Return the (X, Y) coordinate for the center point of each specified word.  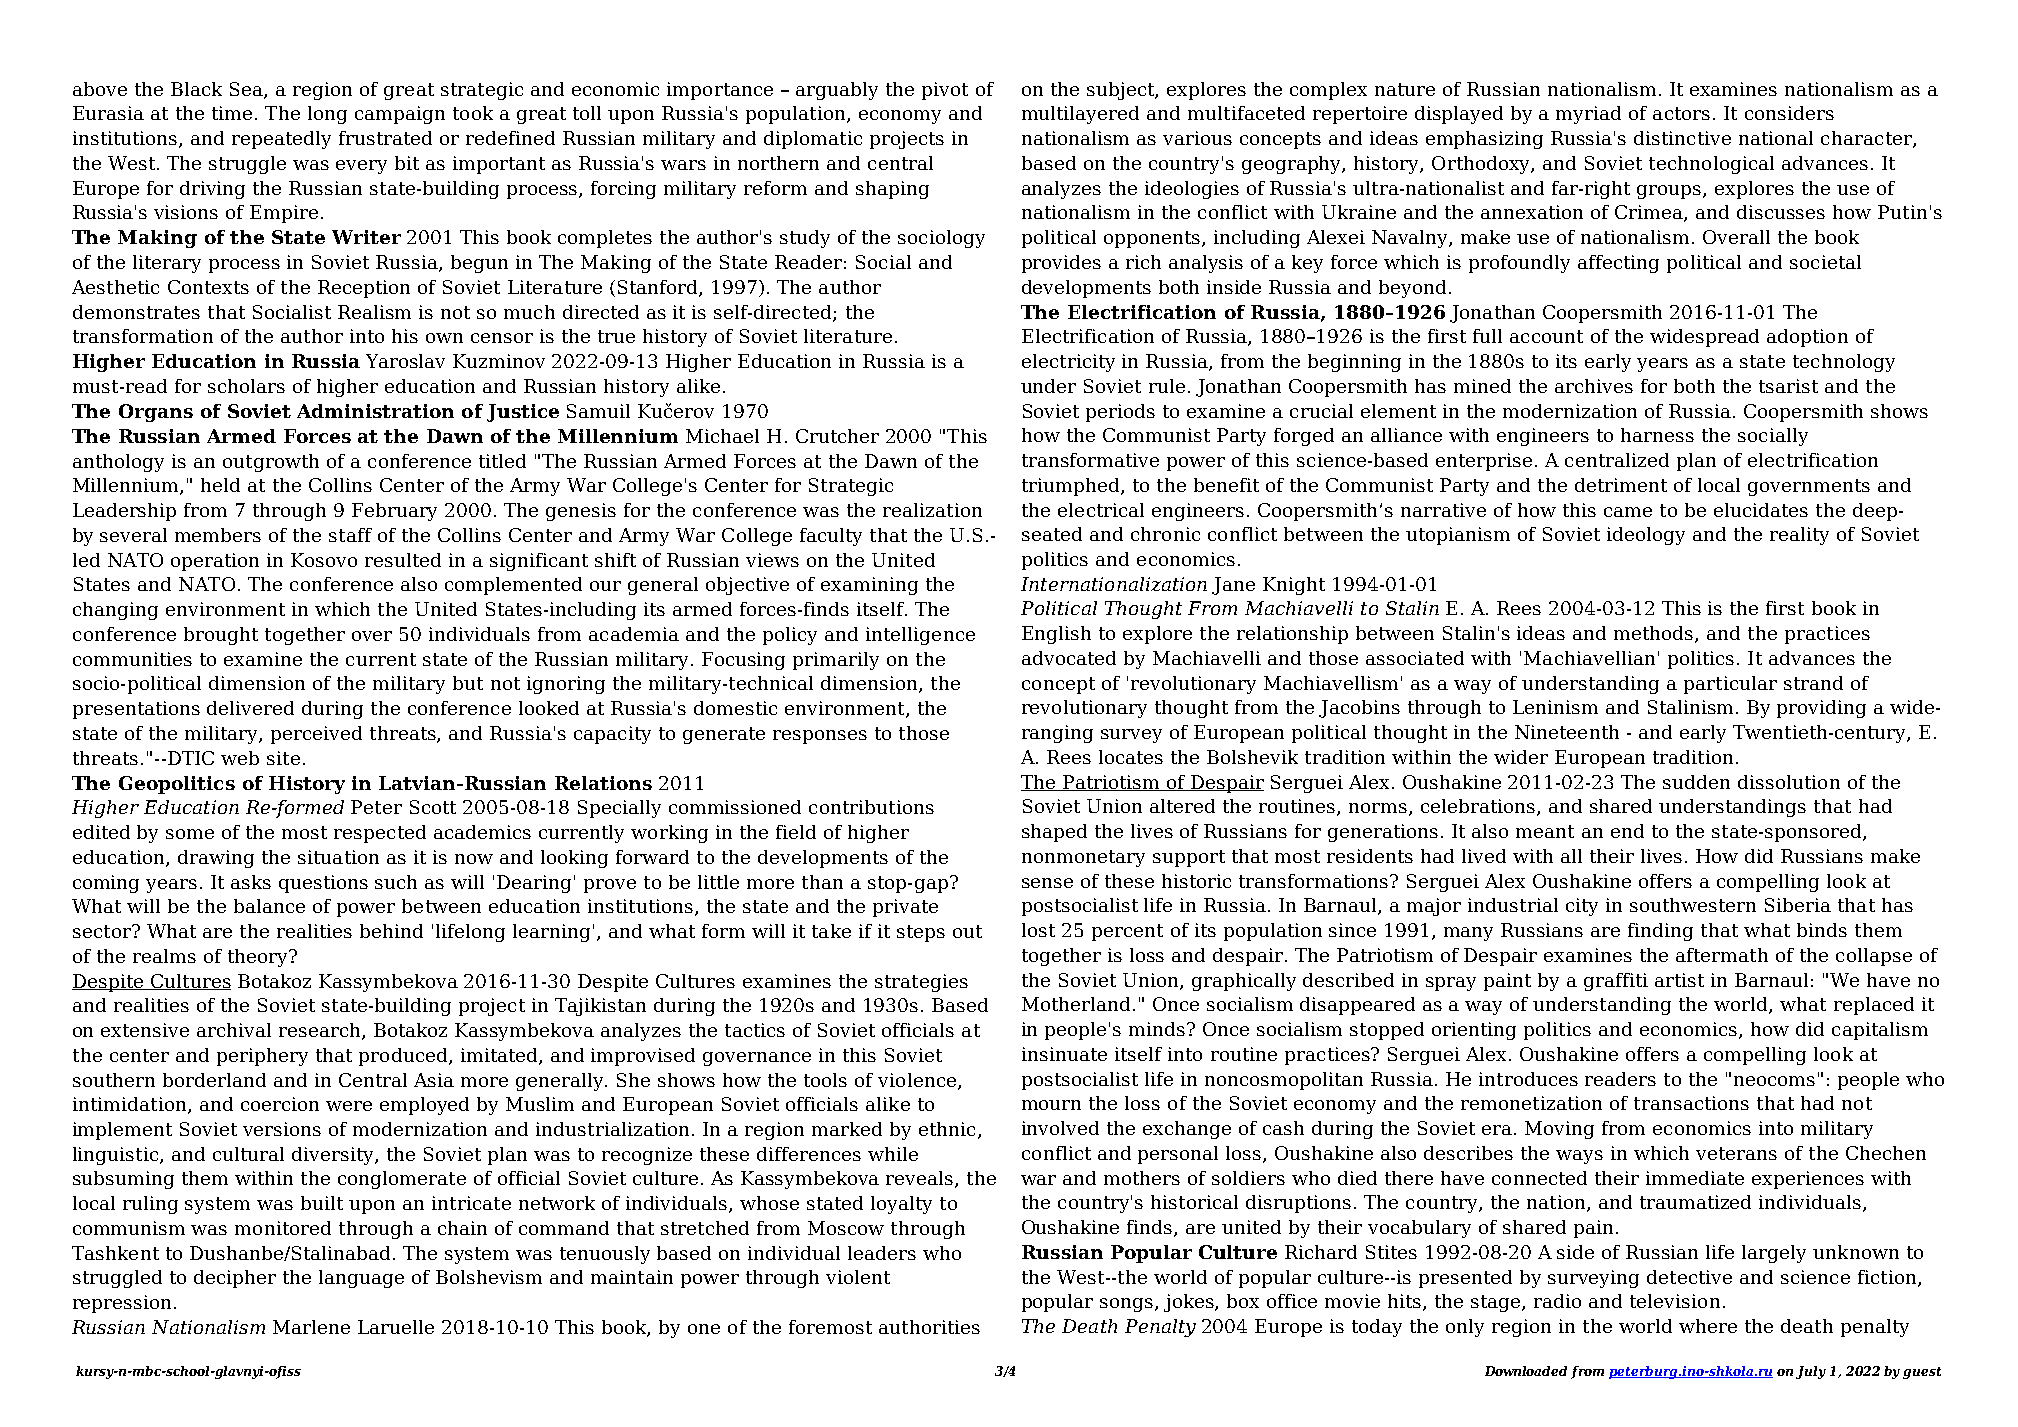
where (1708, 1326)
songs (1128, 1305)
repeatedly (281, 140)
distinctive (1682, 138)
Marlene (311, 1327)
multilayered (1080, 115)
